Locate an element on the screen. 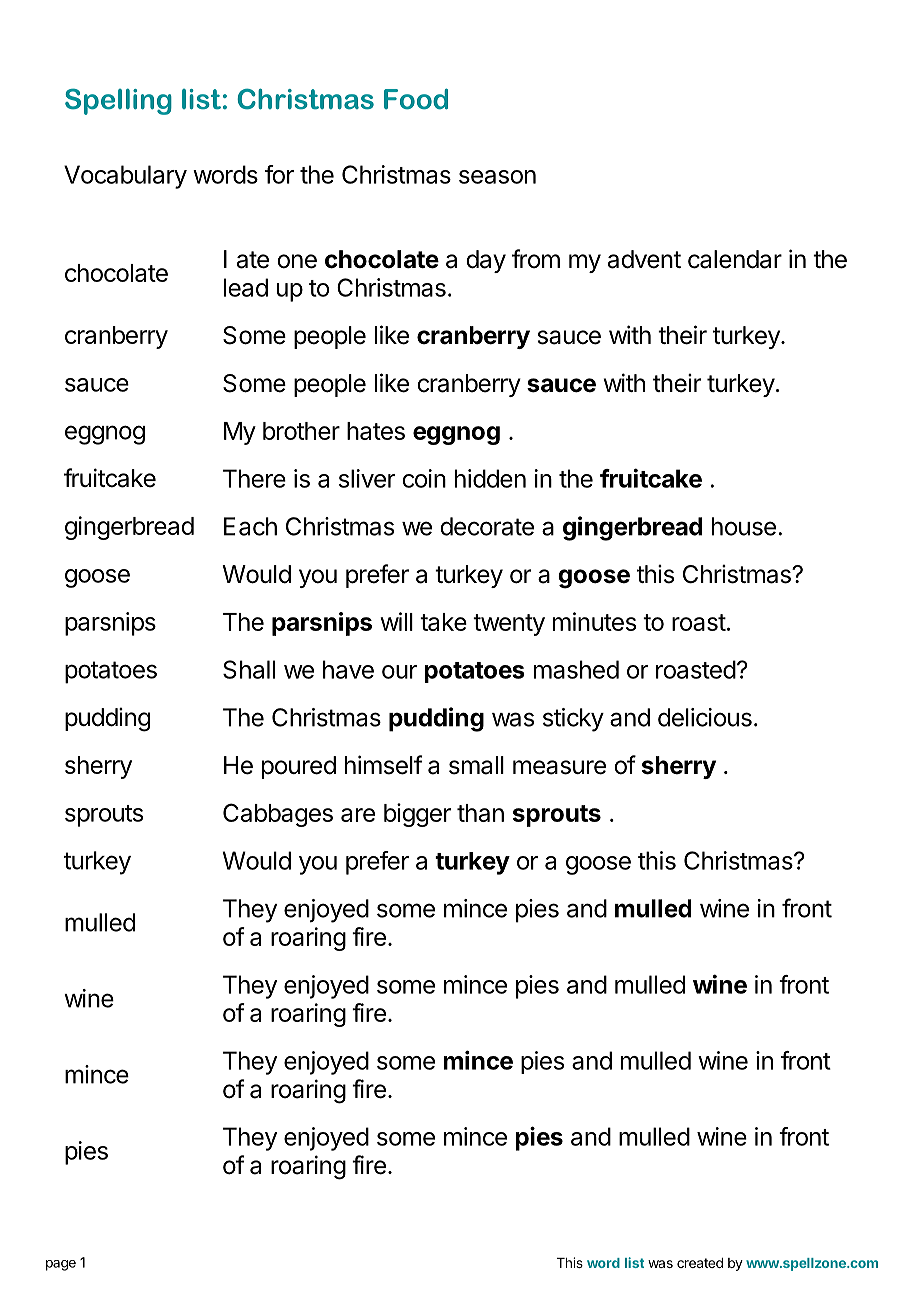 This screenshot has width=924, height=1308. delicious is located at coordinates (705, 717).
